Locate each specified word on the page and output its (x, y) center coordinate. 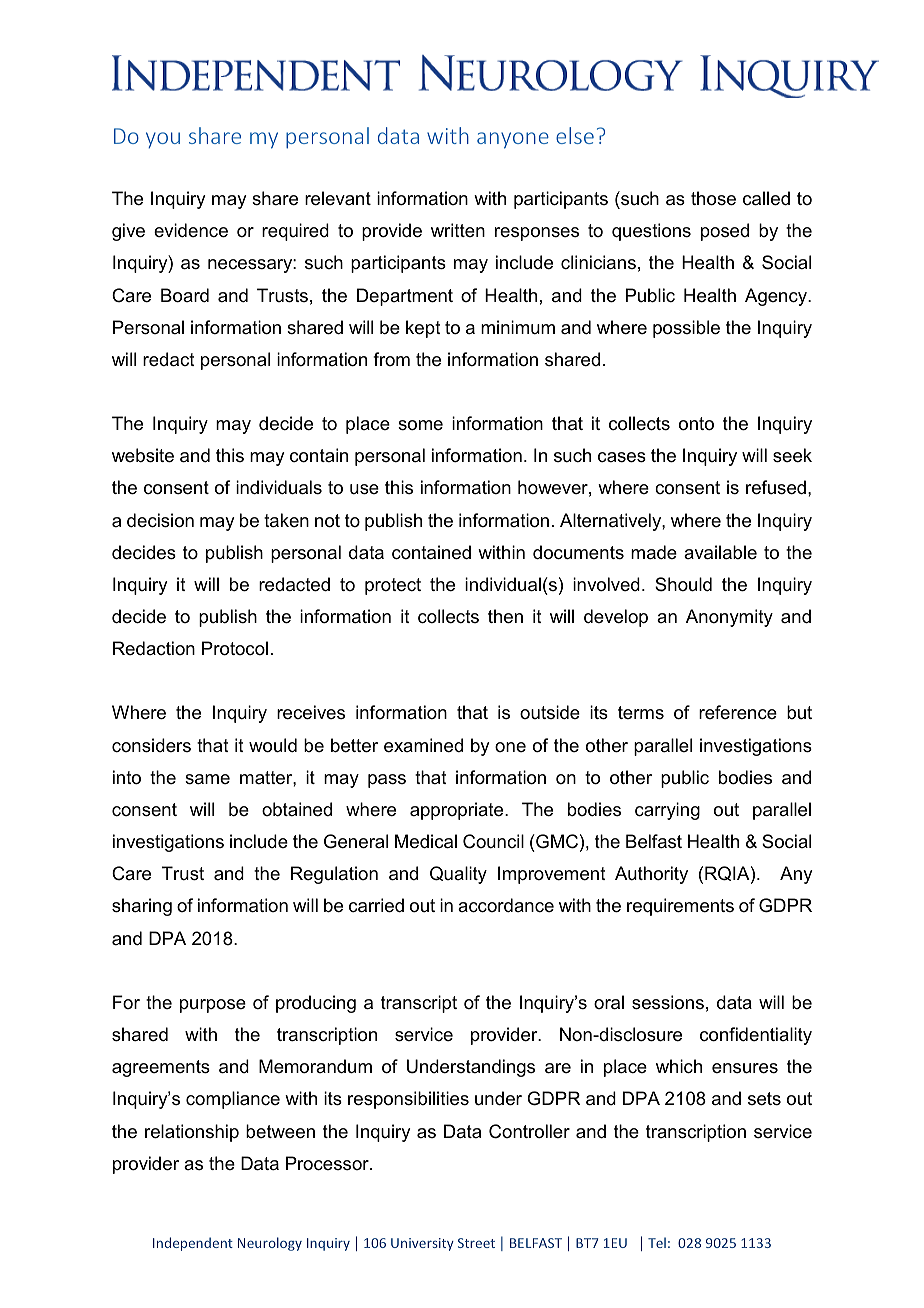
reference (738, 712)
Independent (193, 1244)
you (163, 140)
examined (423, 745)
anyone (513, 140)
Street (476, 1243)
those (713, 198)
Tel (657, 1242)
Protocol (235, 648)
